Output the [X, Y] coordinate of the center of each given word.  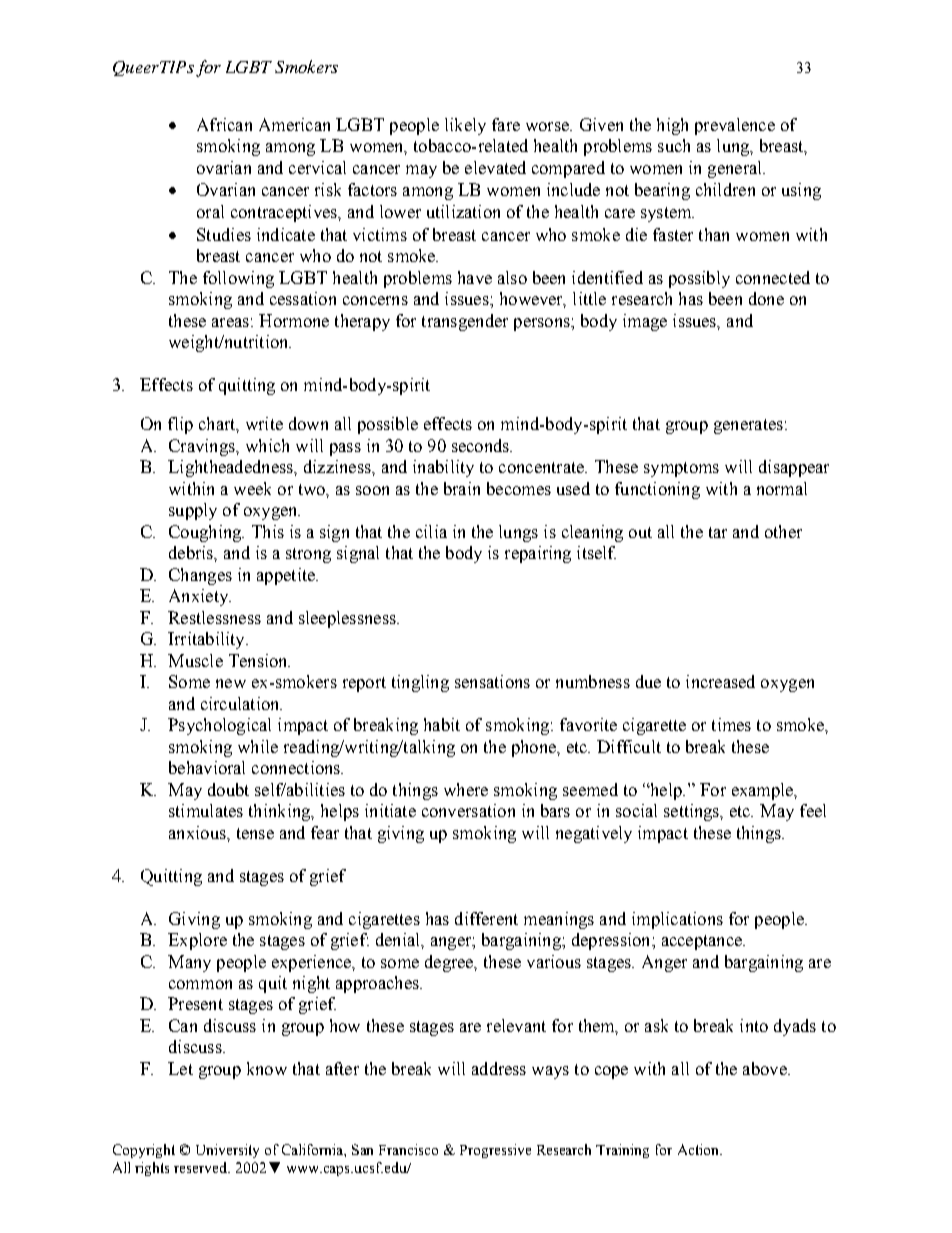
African [224, 124]
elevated [495, 167]
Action [699, 1149]
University [227, 1151]
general [736, 169]
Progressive [495, 1151]
